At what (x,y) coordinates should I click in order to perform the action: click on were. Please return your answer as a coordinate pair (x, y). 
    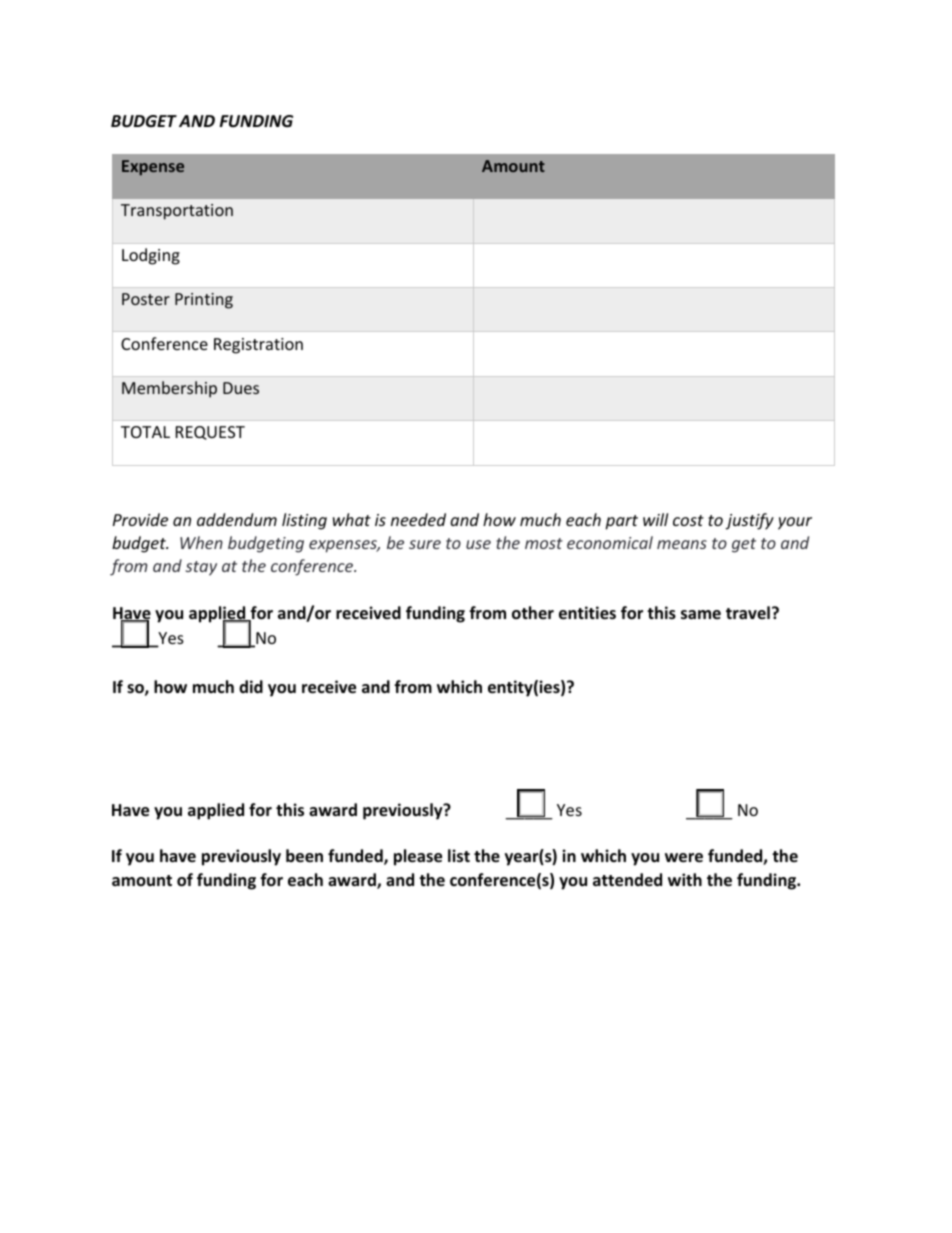
    Looking at the image, I should click on (684, 858).
